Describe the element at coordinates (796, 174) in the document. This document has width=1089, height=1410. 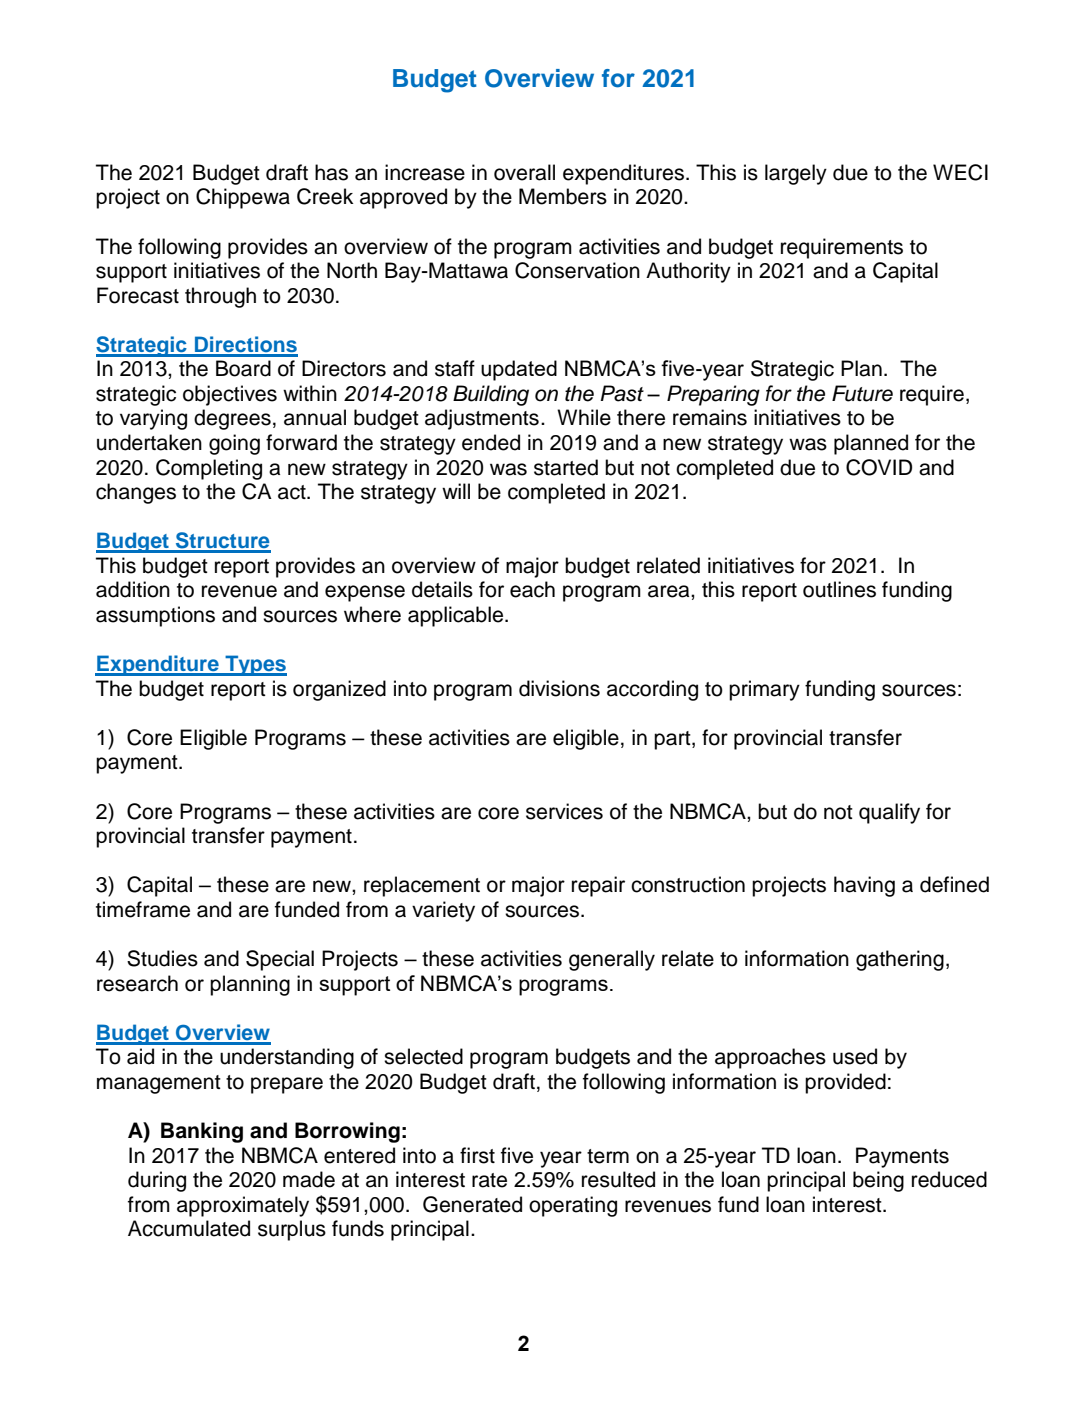
I see `largely` at that location.
